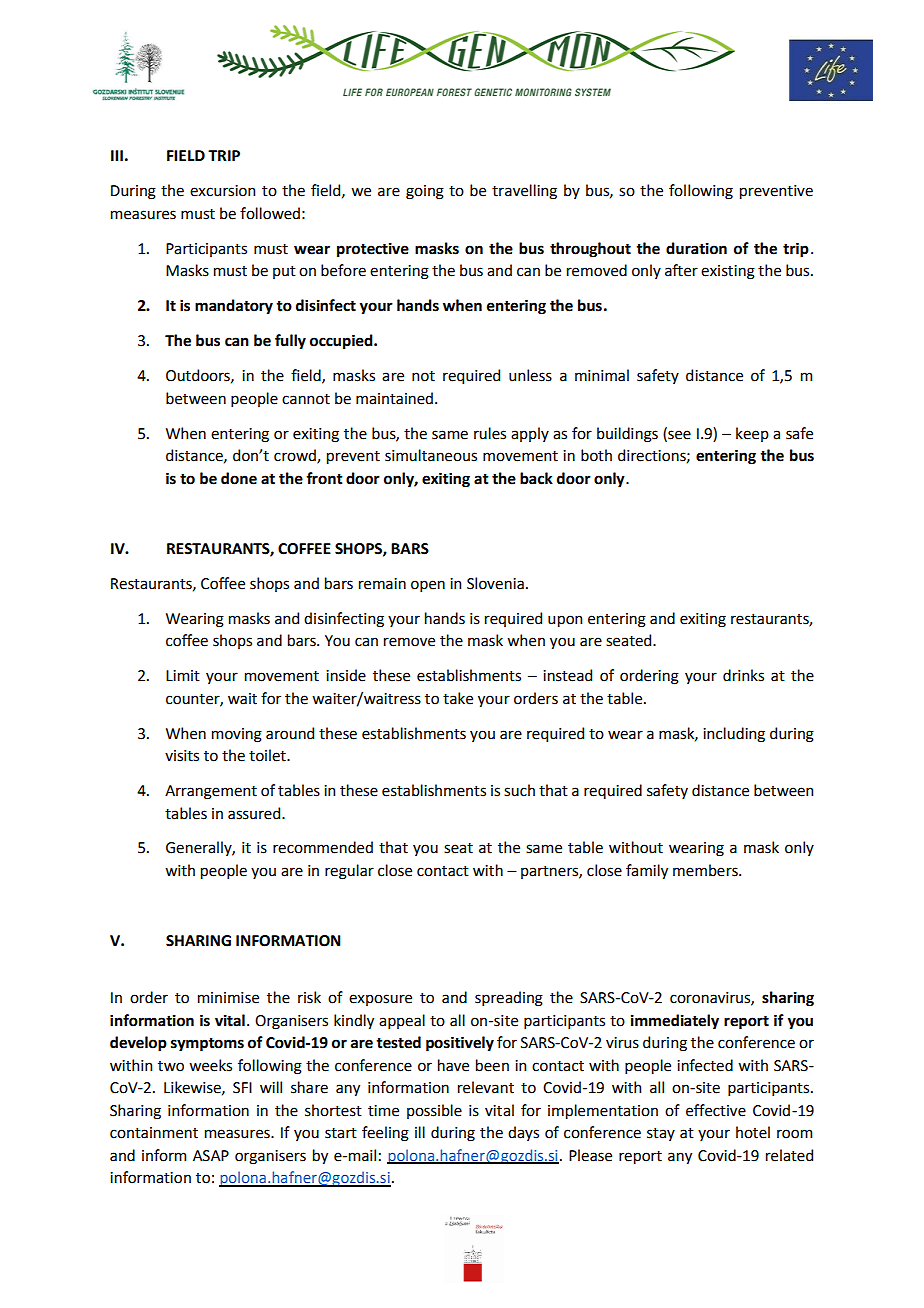  Describe the element at coordinates (234, 307) in the screenshot. I see `mandatory` at that location.
